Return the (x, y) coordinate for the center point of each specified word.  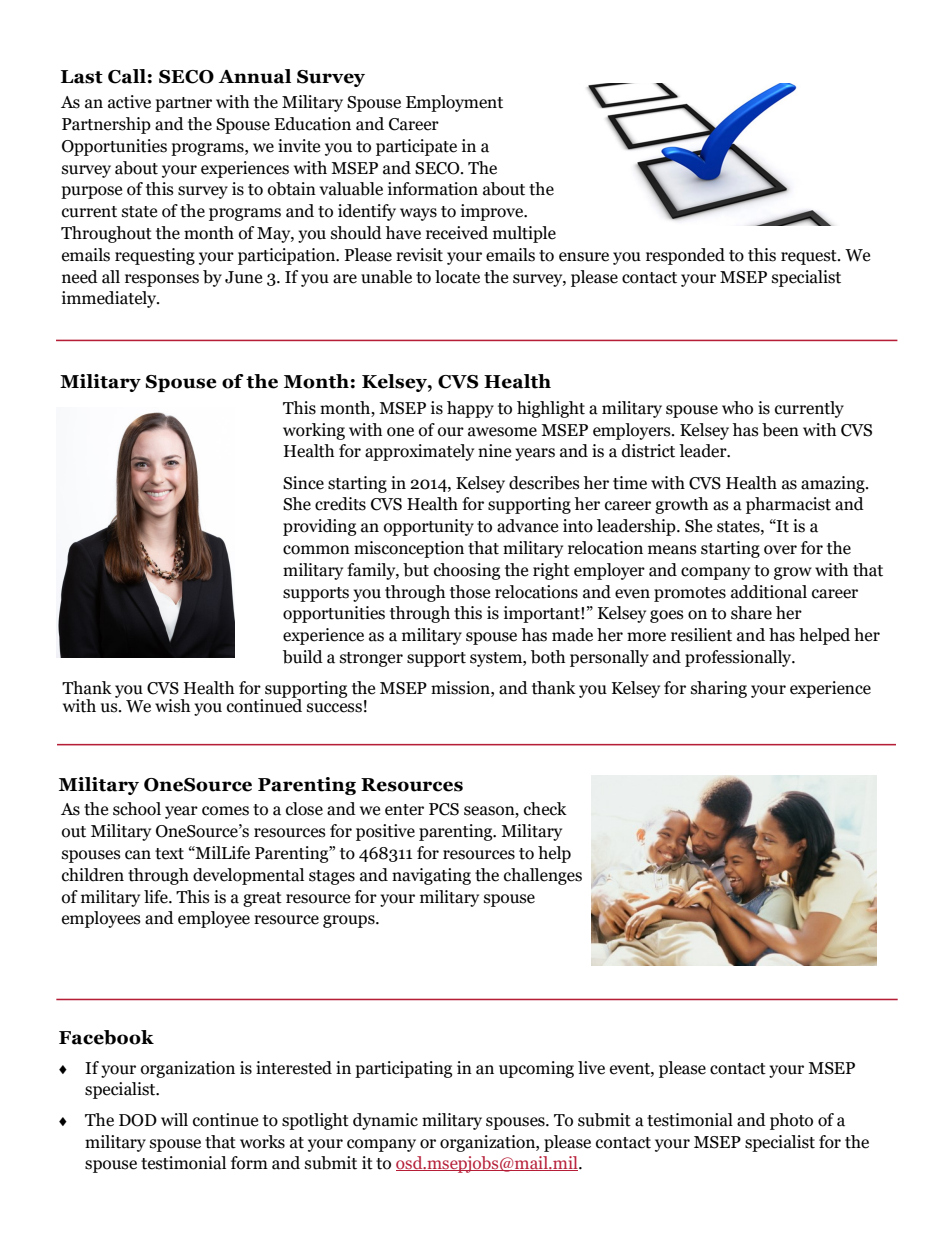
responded (685, 256)
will (174, 1119)
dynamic (385, 1121)
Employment (454, 103)
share (751, 613)
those (470, 592)
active (129, 102)
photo (791, 1121)
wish (172, 706)
